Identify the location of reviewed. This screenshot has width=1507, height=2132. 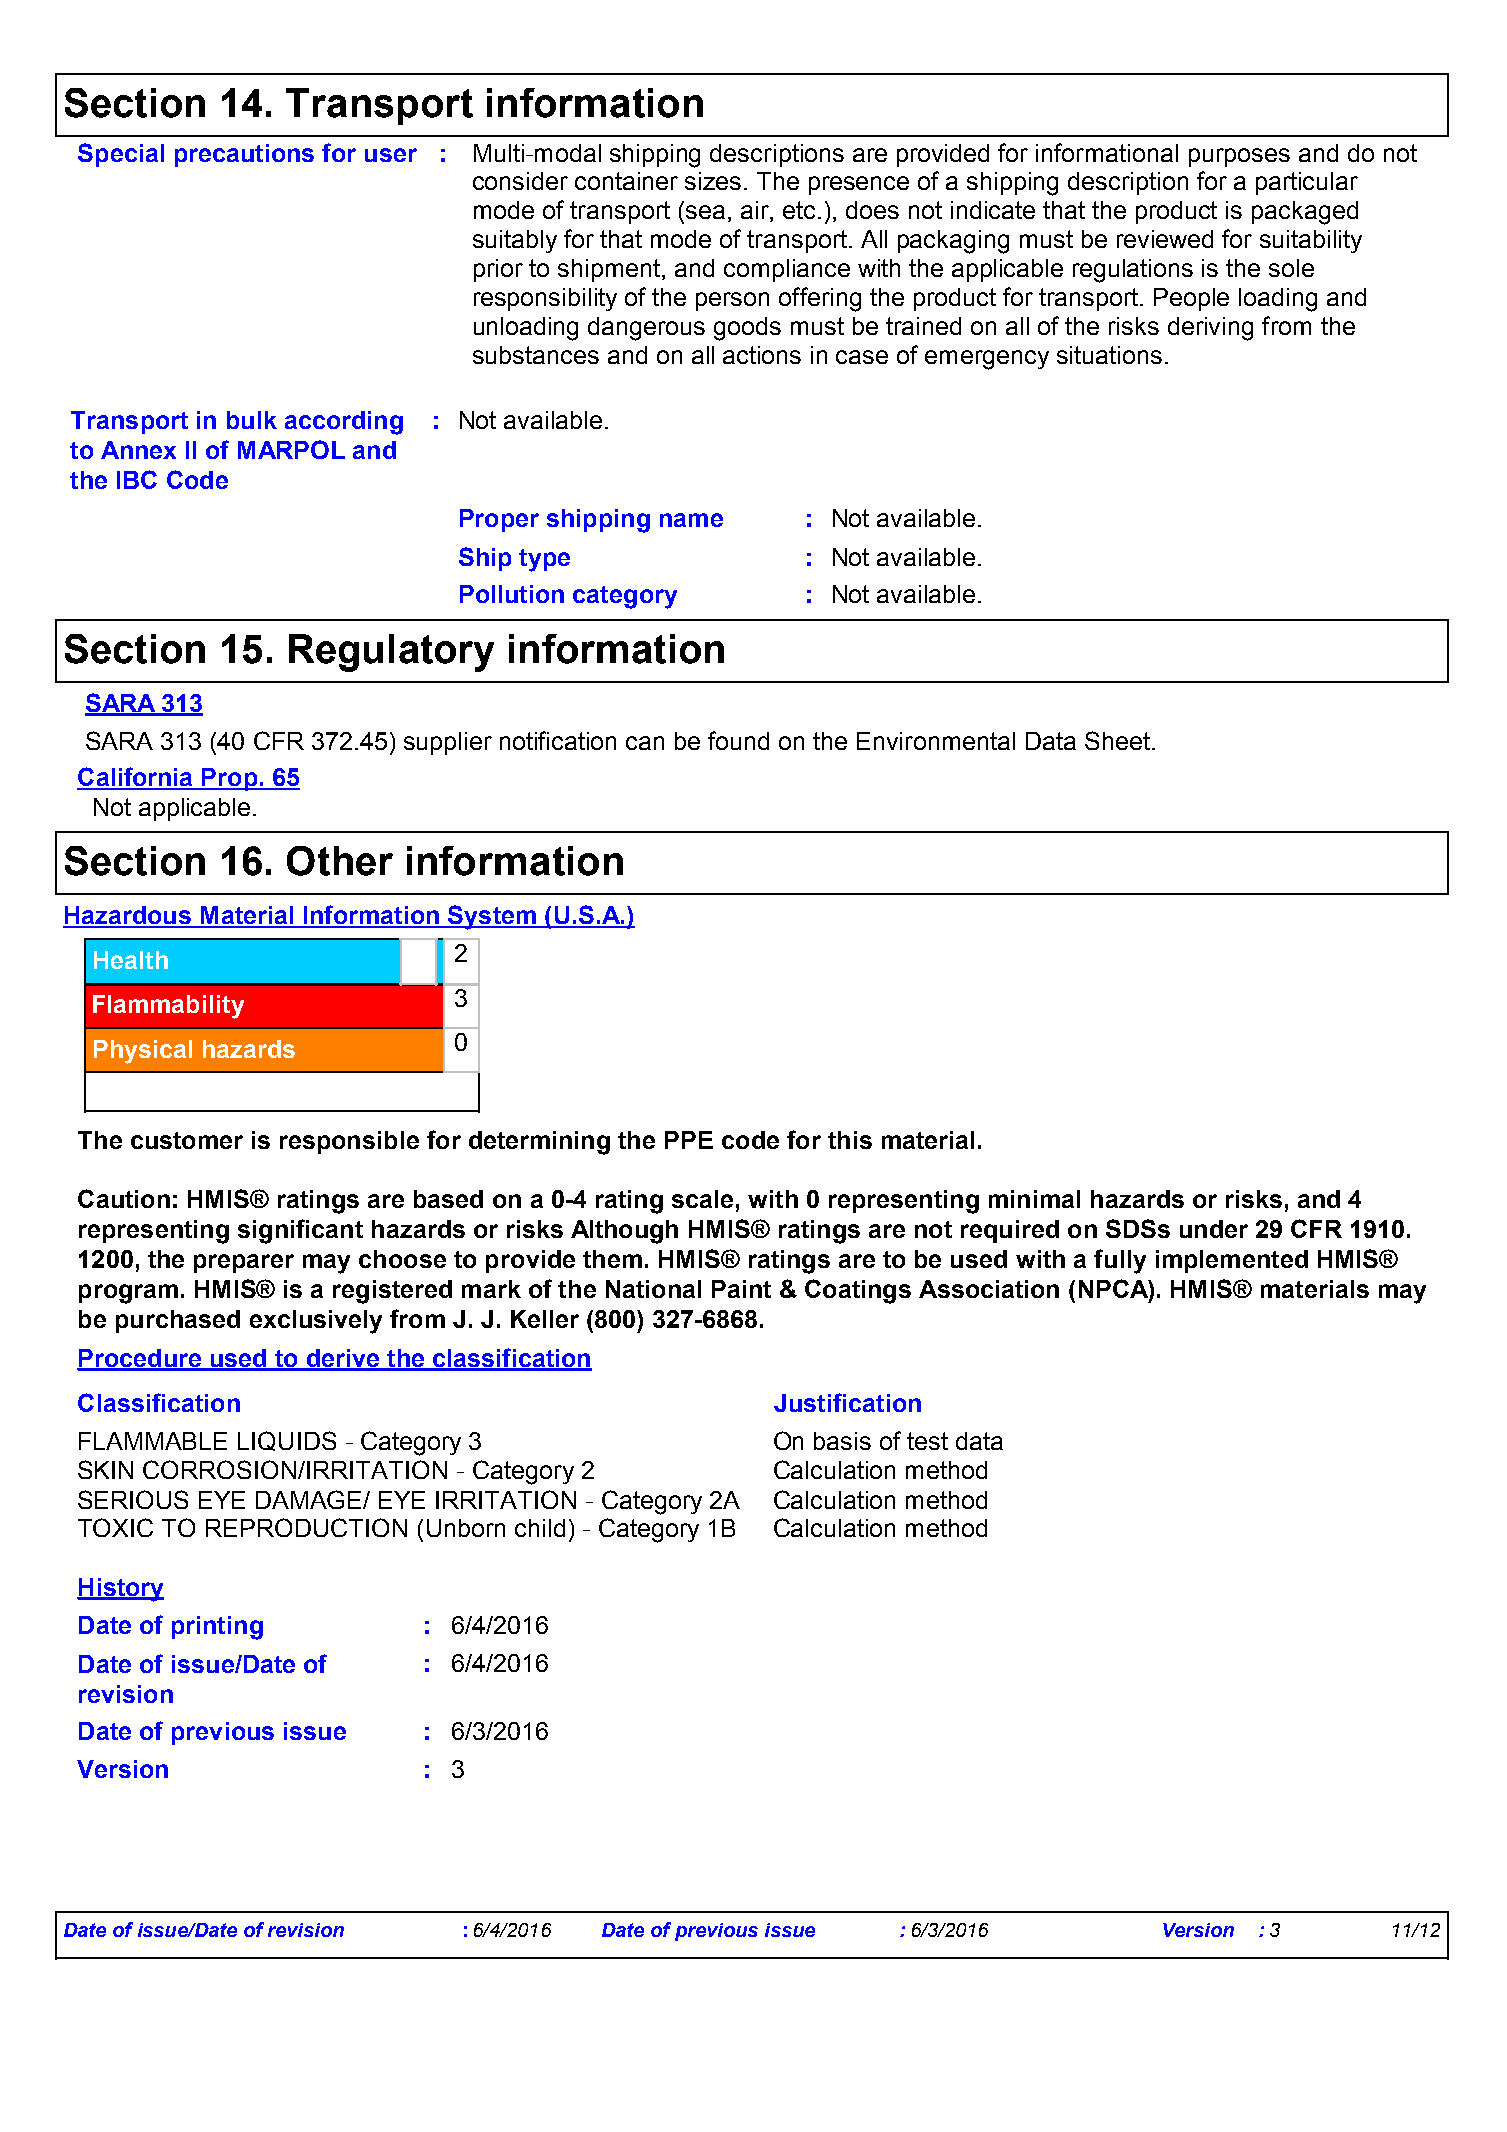
(1165, 239).
